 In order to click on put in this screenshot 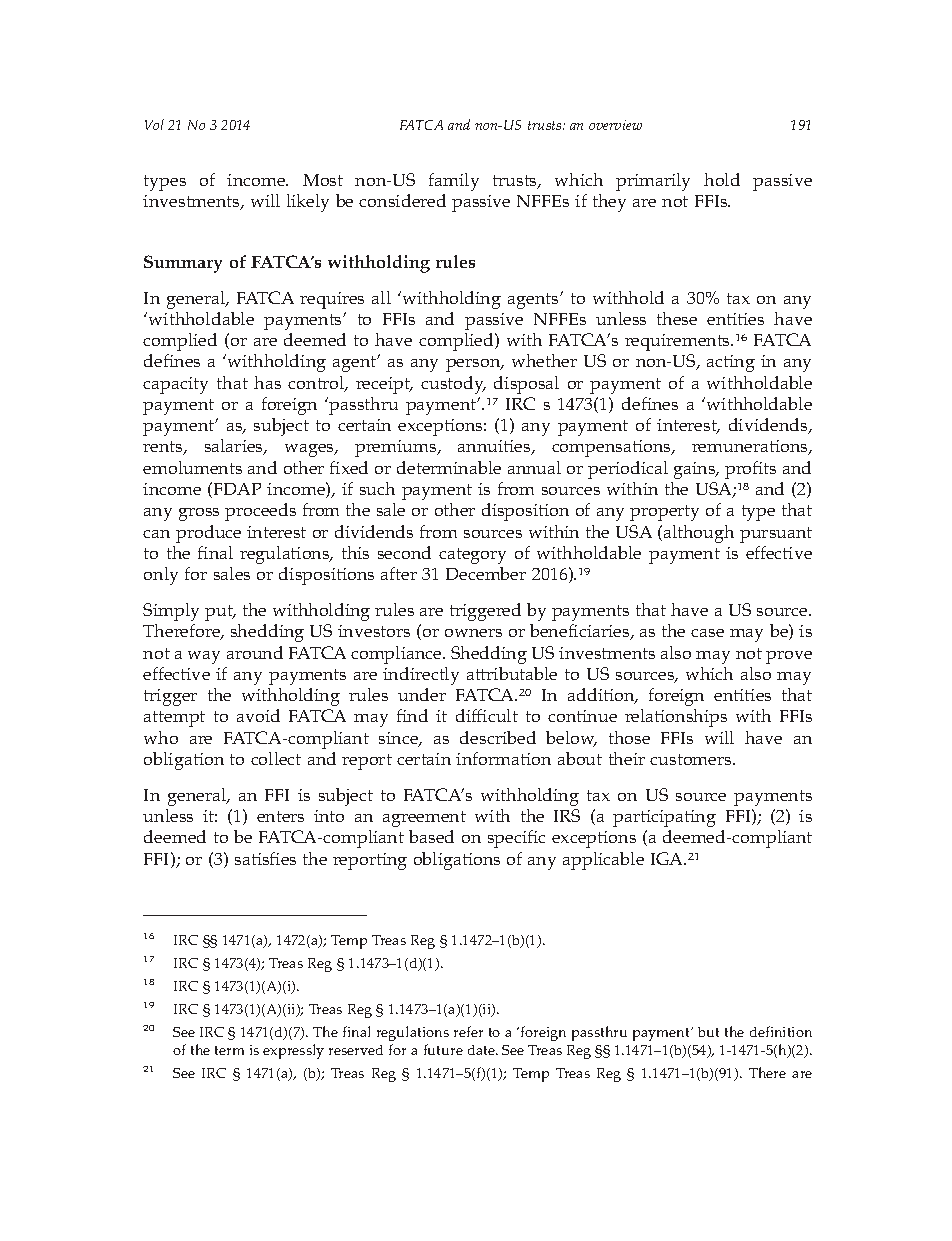, I will do `click(220, 613)`.
